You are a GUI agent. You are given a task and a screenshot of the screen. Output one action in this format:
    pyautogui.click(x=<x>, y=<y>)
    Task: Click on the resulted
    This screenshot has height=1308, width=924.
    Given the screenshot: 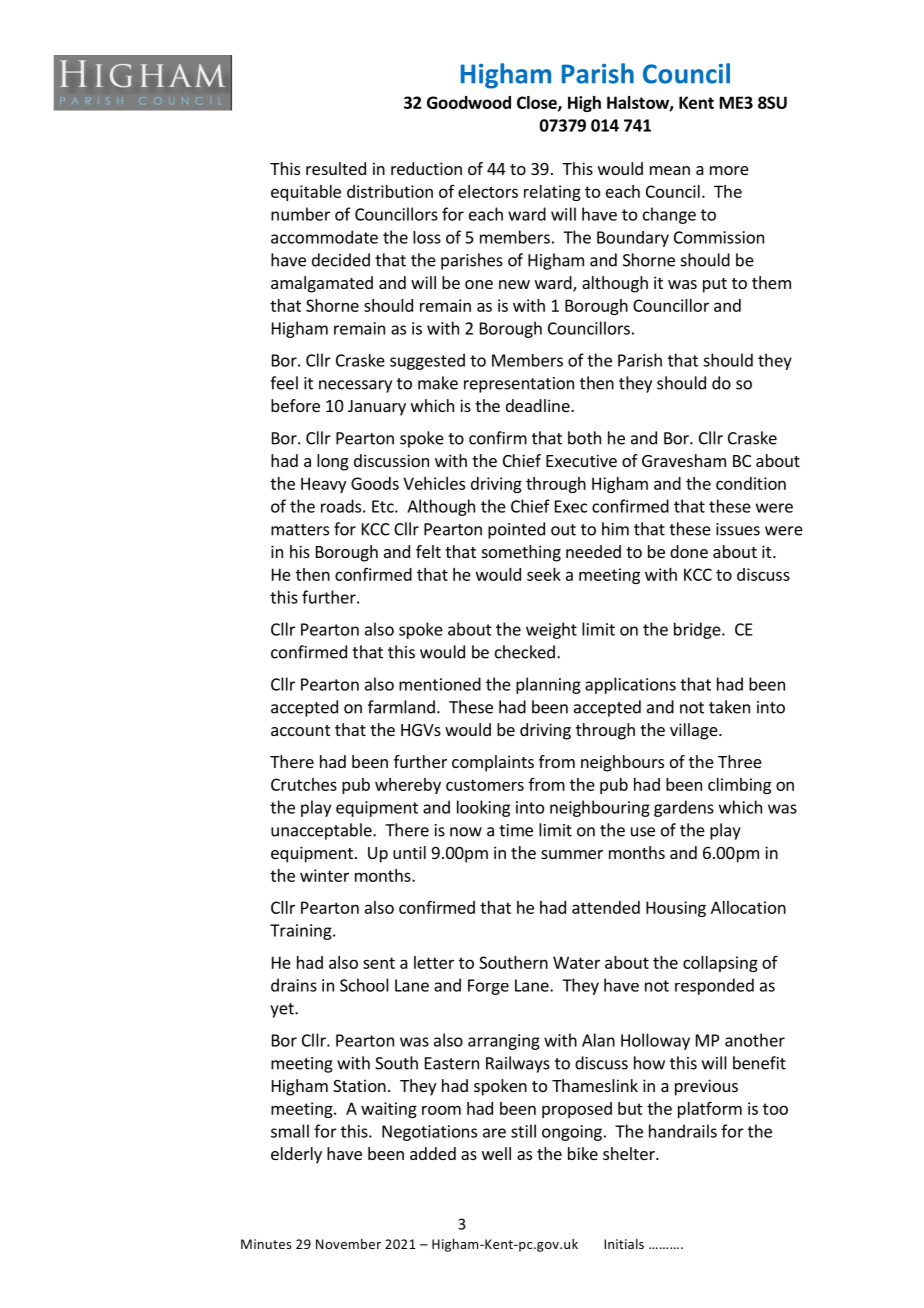 What is the action you would take?
    pyautogui.click(x=336, y=168)
